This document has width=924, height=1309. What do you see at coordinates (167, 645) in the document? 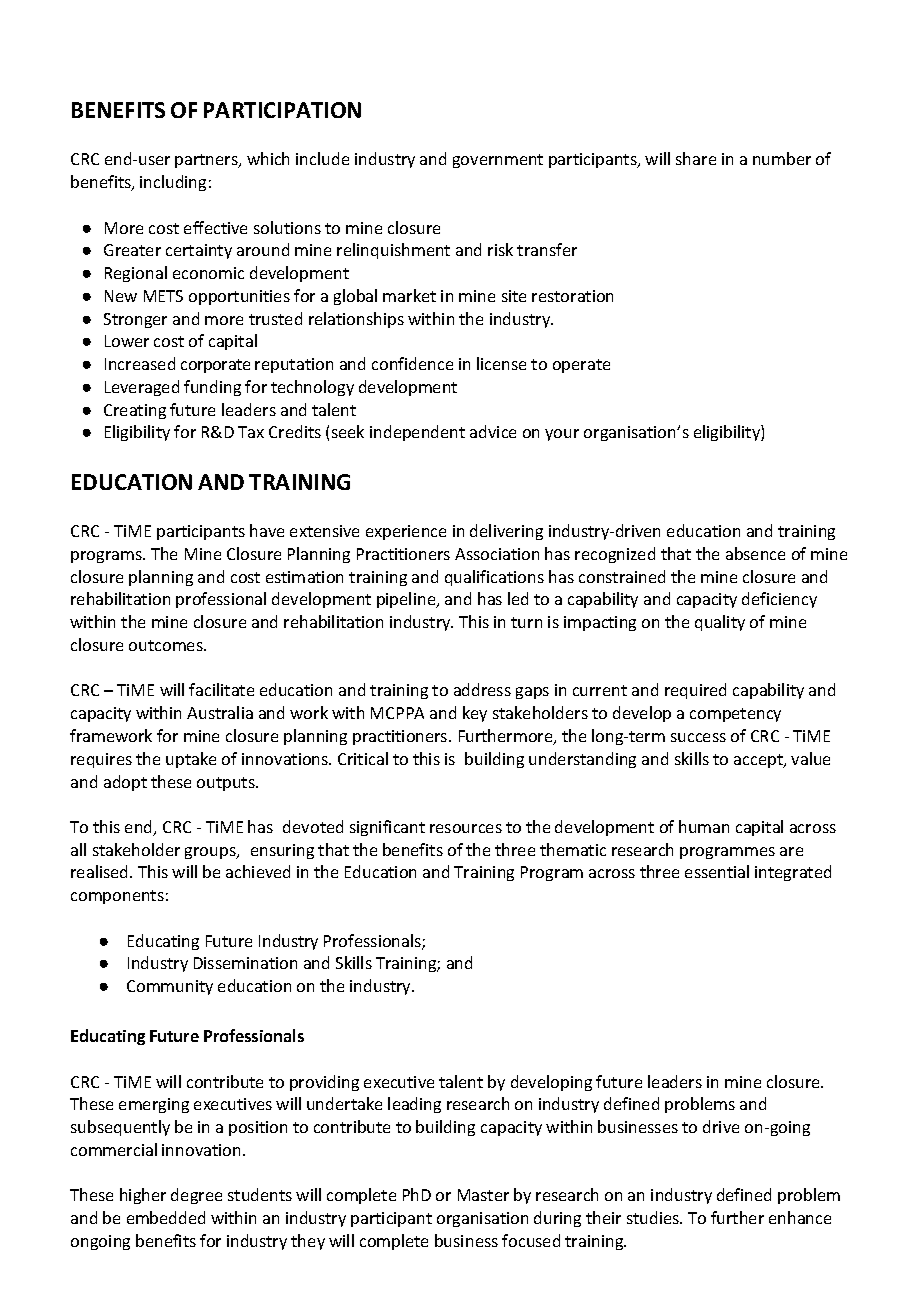
I see `outcomes` at bounding box center [167, 645].
